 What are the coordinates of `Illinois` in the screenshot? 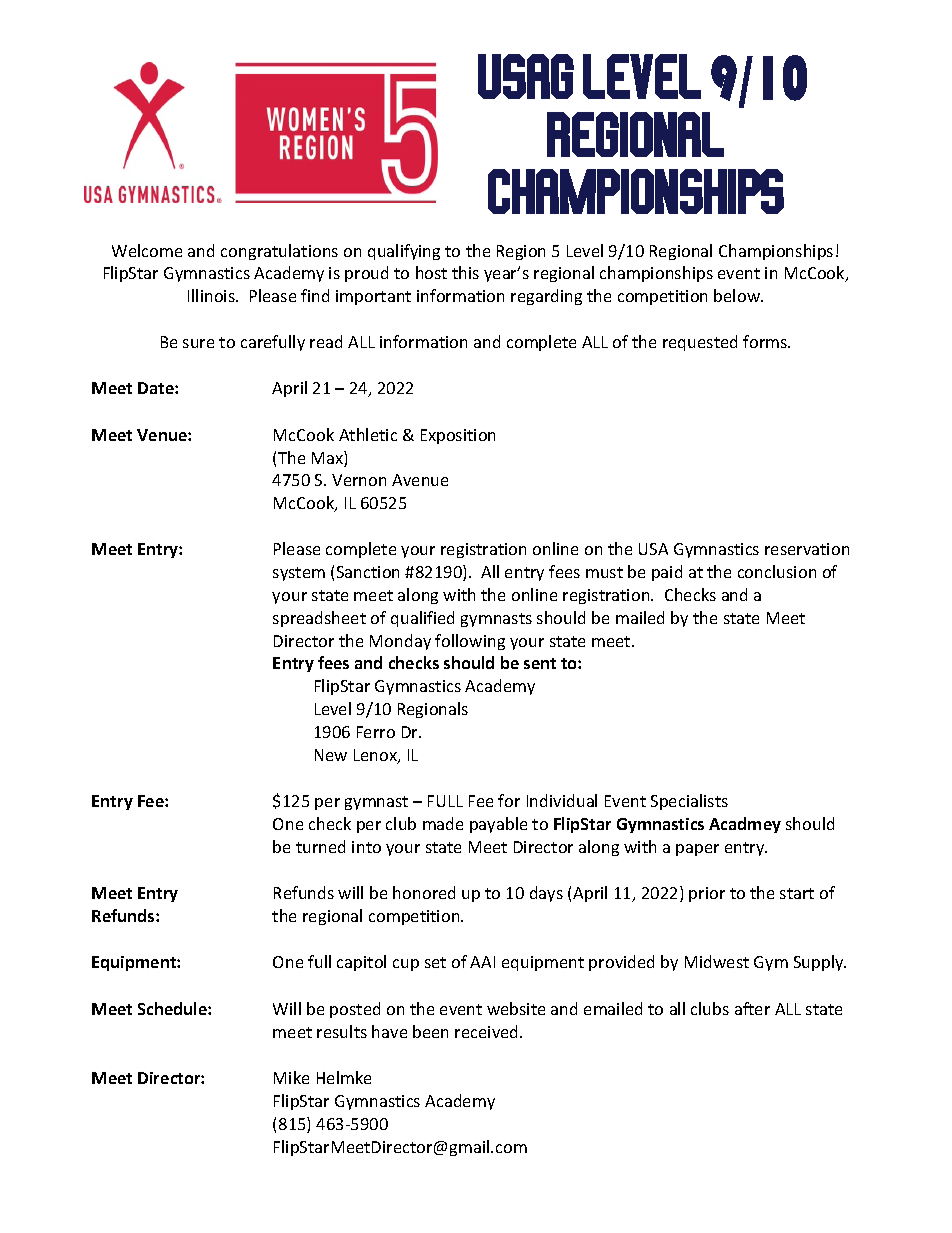 It's located at (212, 295).
